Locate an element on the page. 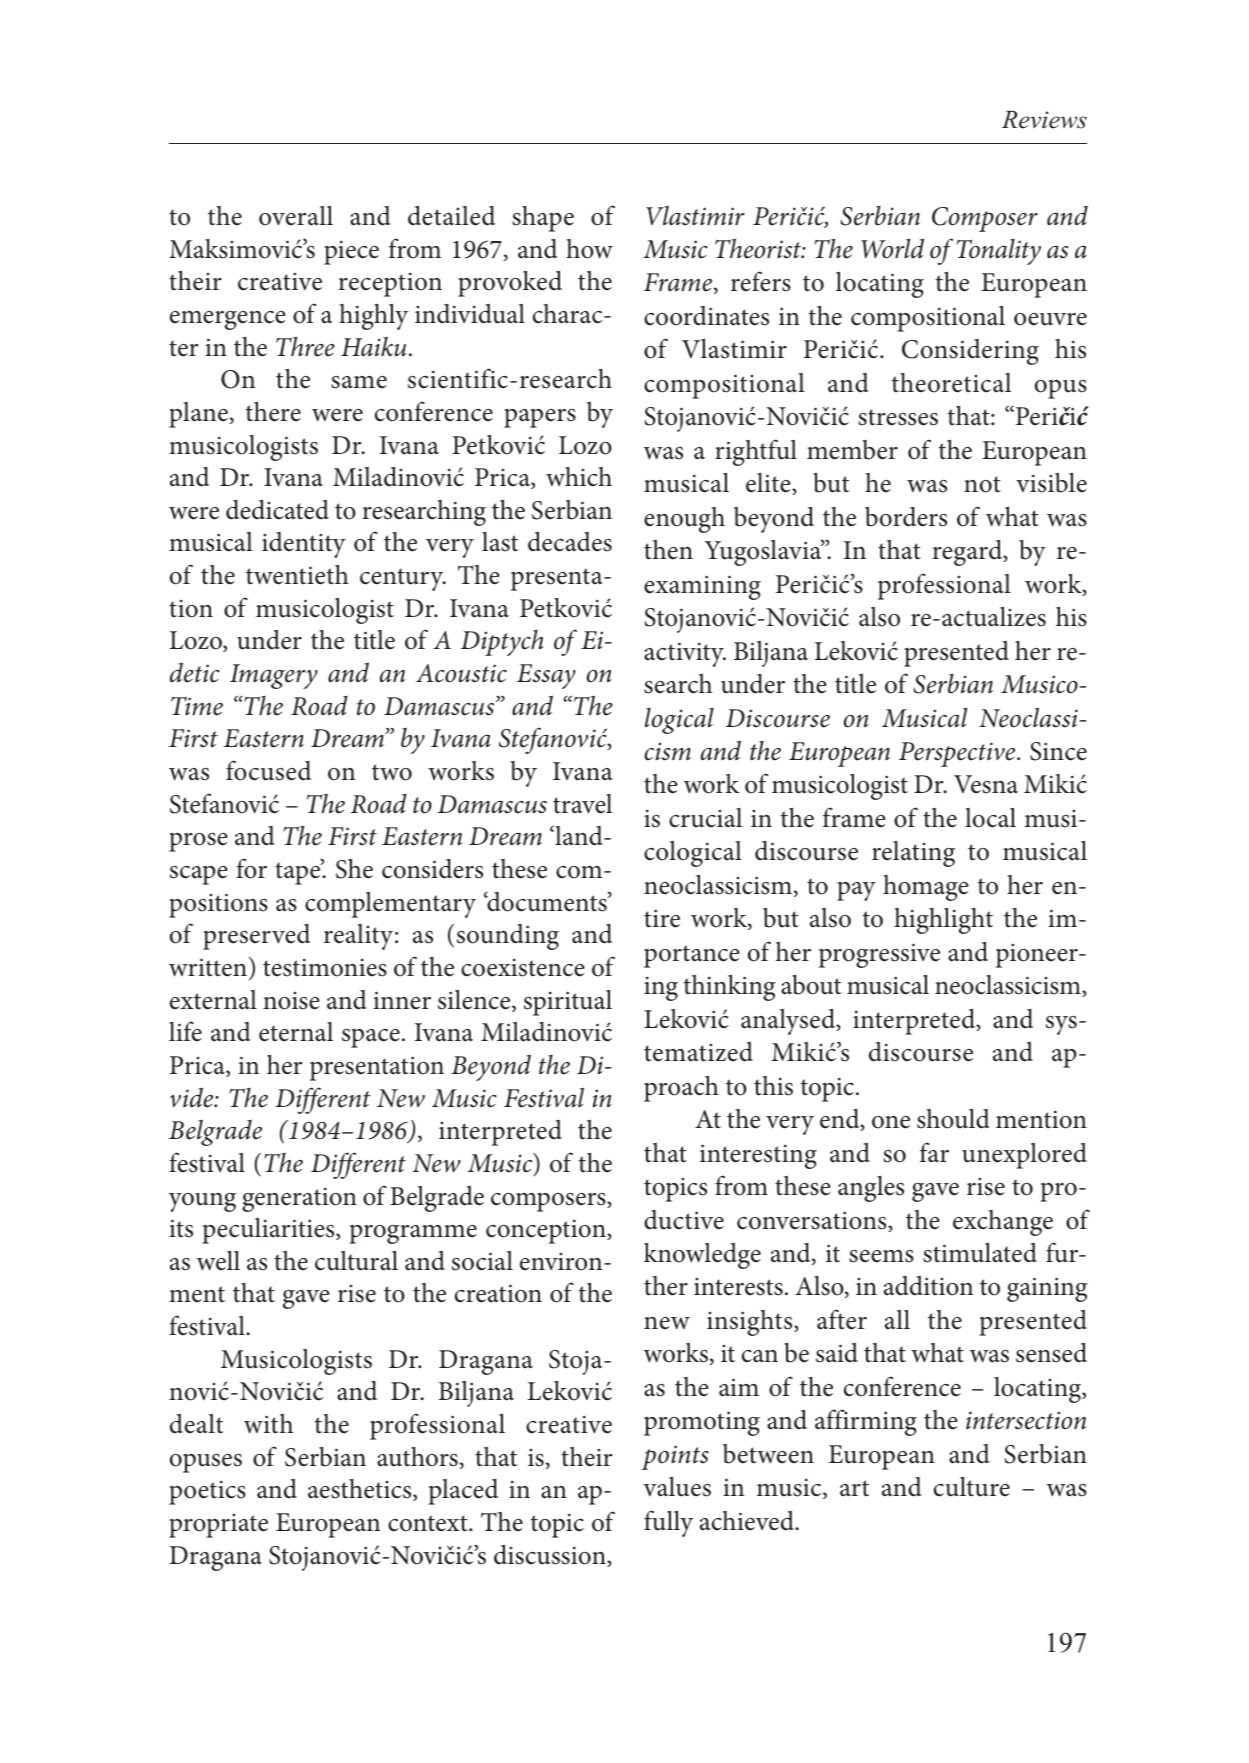  twentieth is located at coordinates (297, 574).
